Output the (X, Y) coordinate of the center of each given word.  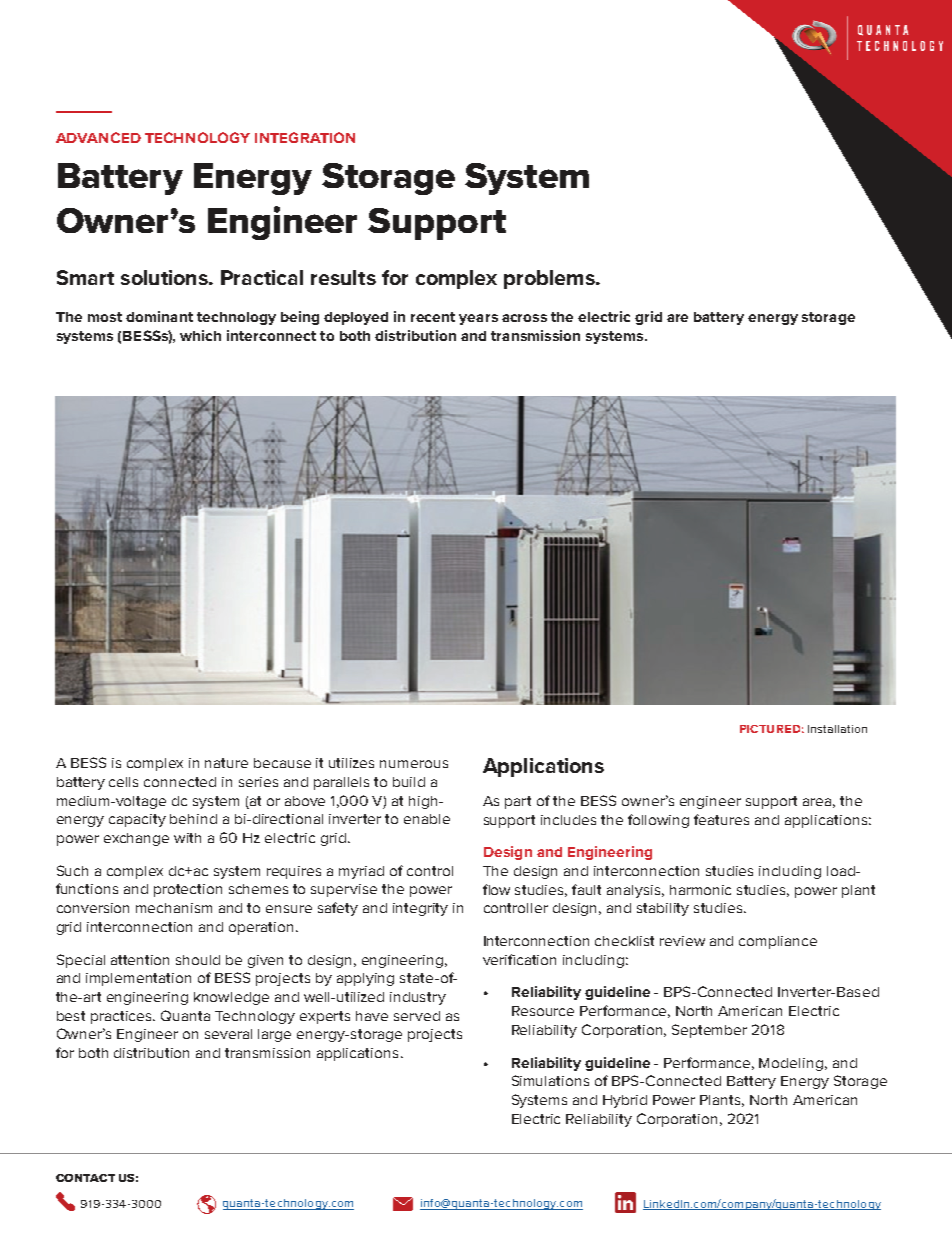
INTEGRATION (305, 137)
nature (226, 763)
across (524, 318)
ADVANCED (98, 137)
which (200, 335)
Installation (837, 729)
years (478, 319)
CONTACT (85, 1178)
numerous (414, 764)
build (409, 782)
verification (519, 959)
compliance (778, 942)
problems (550, 279)
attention (140, 960)
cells (123, 782)
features (721, 819)
